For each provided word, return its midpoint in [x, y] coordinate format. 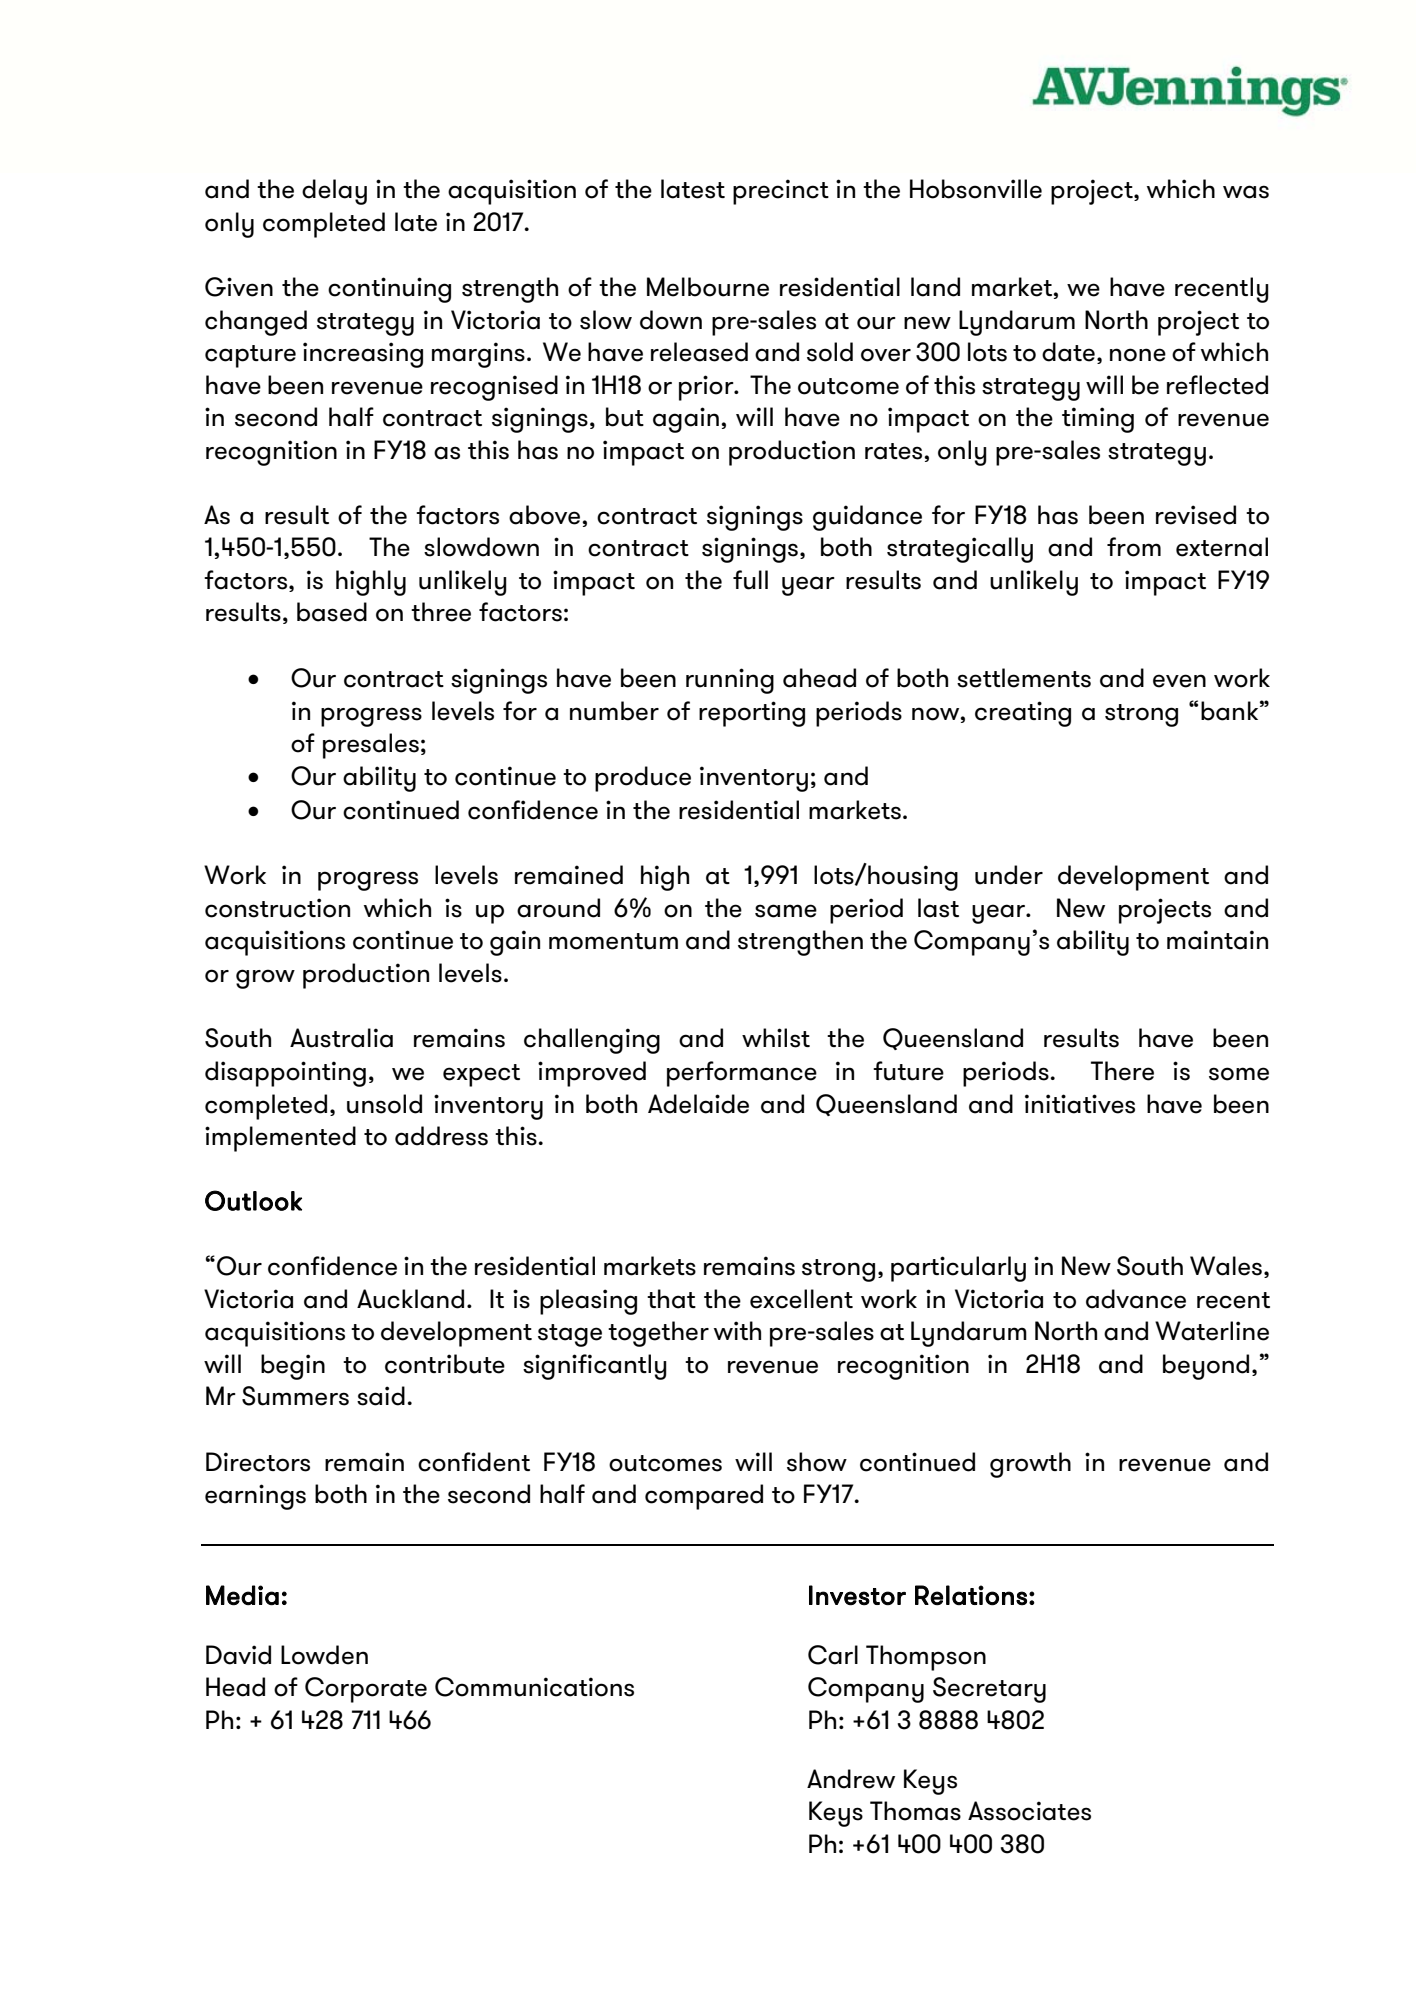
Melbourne [708, 287]
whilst [776, 1038]
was [1246, 192]
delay [334, 192]
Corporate [366, 1690]
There [1122, 1071]
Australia [341, 1038]
